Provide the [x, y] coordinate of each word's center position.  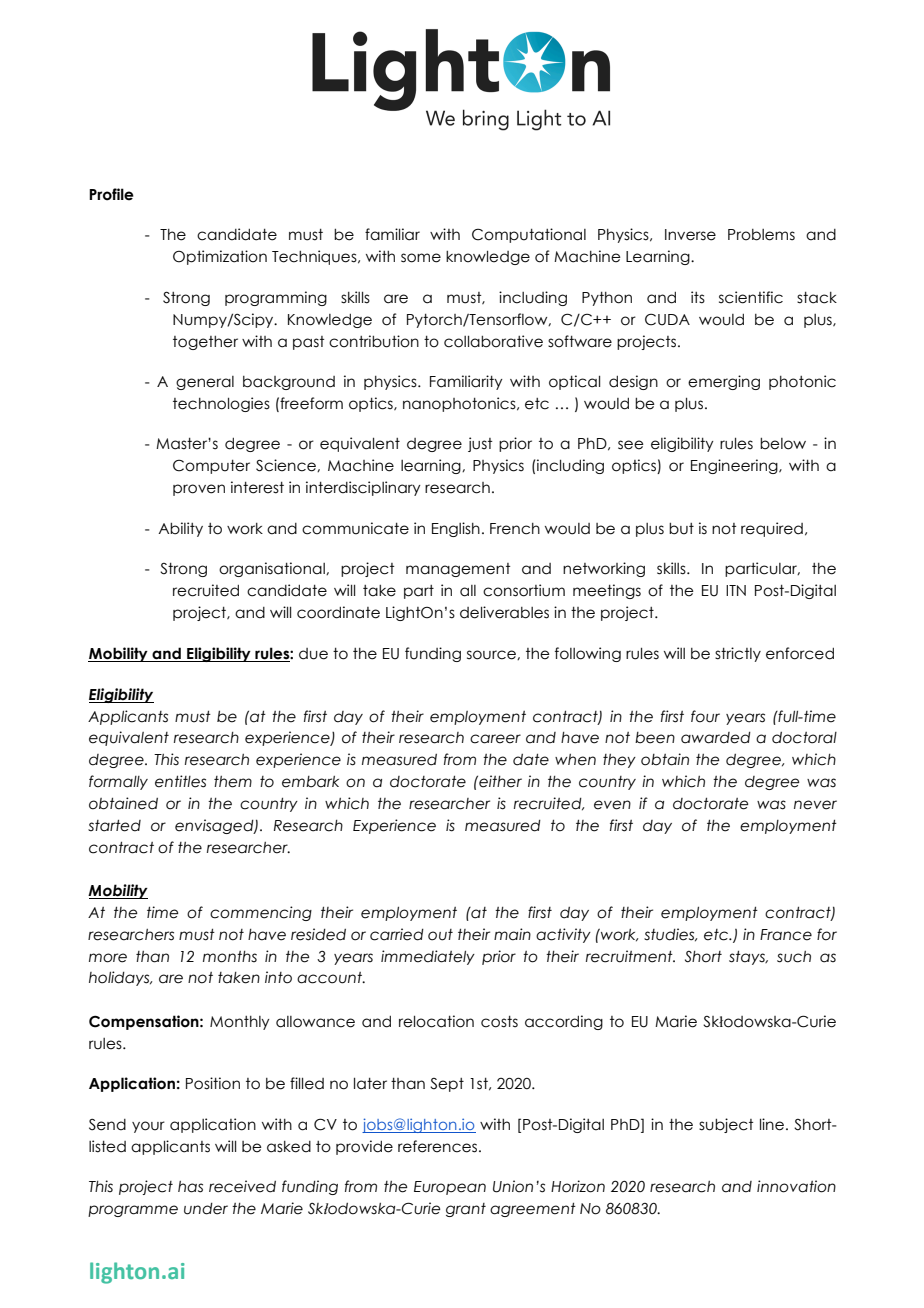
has [190, 1187]
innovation [796, 1186]
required [772, 529]
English [456, 529]
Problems [761, 235]
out [440, 935]
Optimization [220, 257]
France [786, 935]
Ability [180, 529]
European [450, 1188]
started [114, 825]
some [421, 258]
